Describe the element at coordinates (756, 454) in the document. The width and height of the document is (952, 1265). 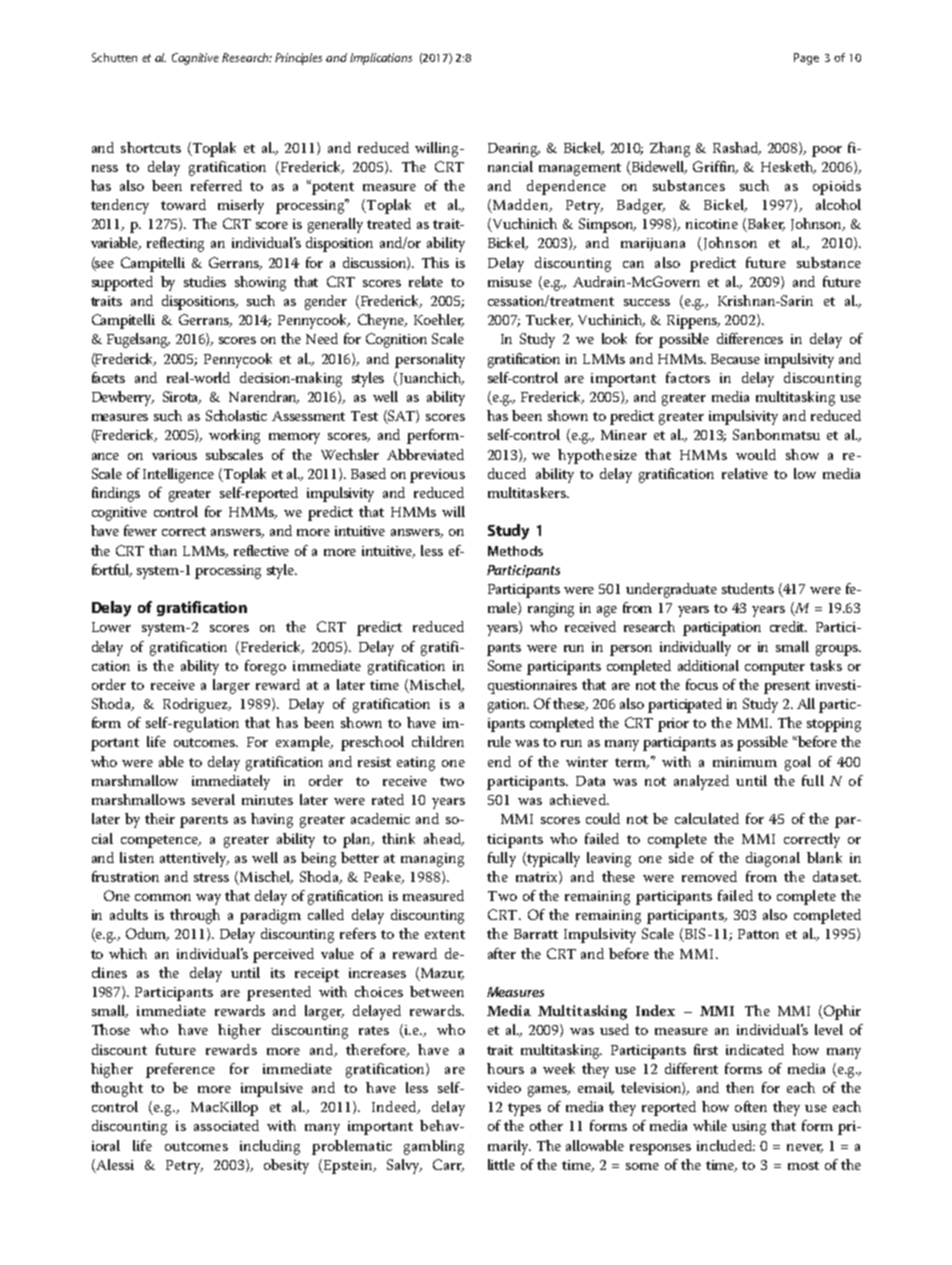
I see `would` at that location.
